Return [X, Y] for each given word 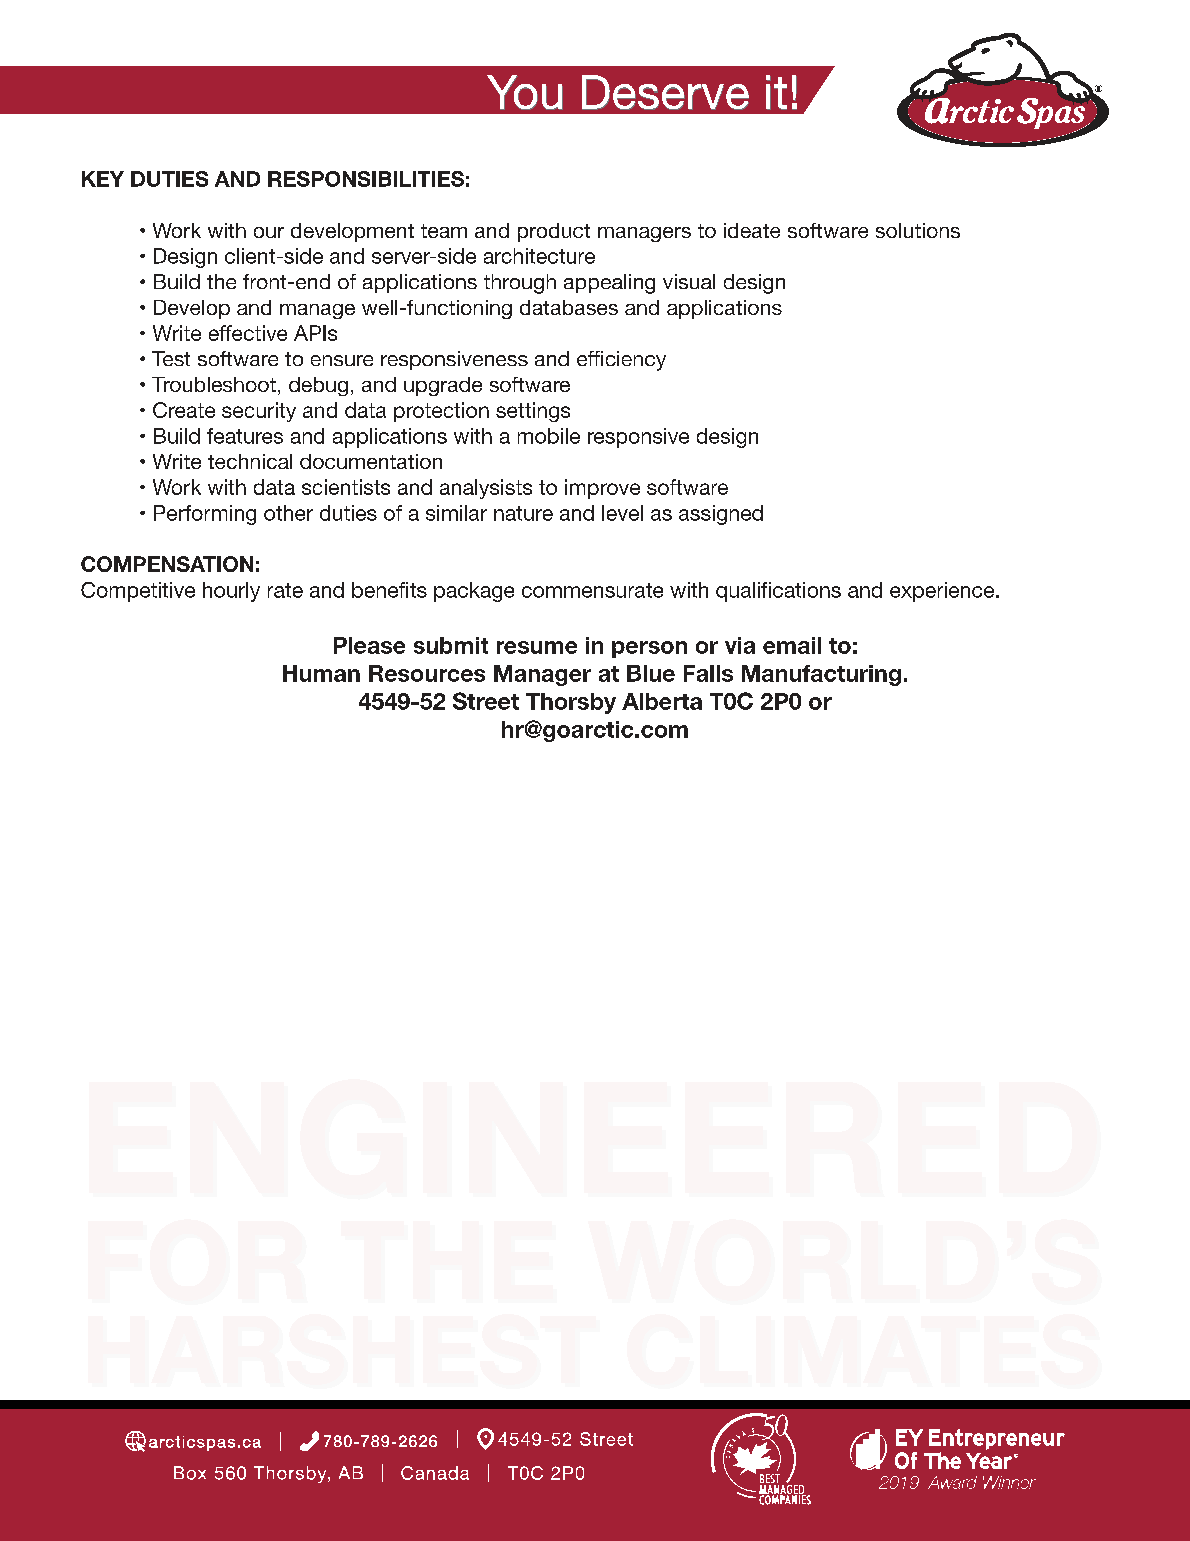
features [245, 436]
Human [321, 673]
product [554, 232]
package [474, 592]
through [520, 284]
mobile [549, 436]
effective [248, 333]
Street [486, 701]
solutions [918, 230]
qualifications [778, 592]
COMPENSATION [167, 564]
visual [689, 281]
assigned [721, 515]
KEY [103, 179]
